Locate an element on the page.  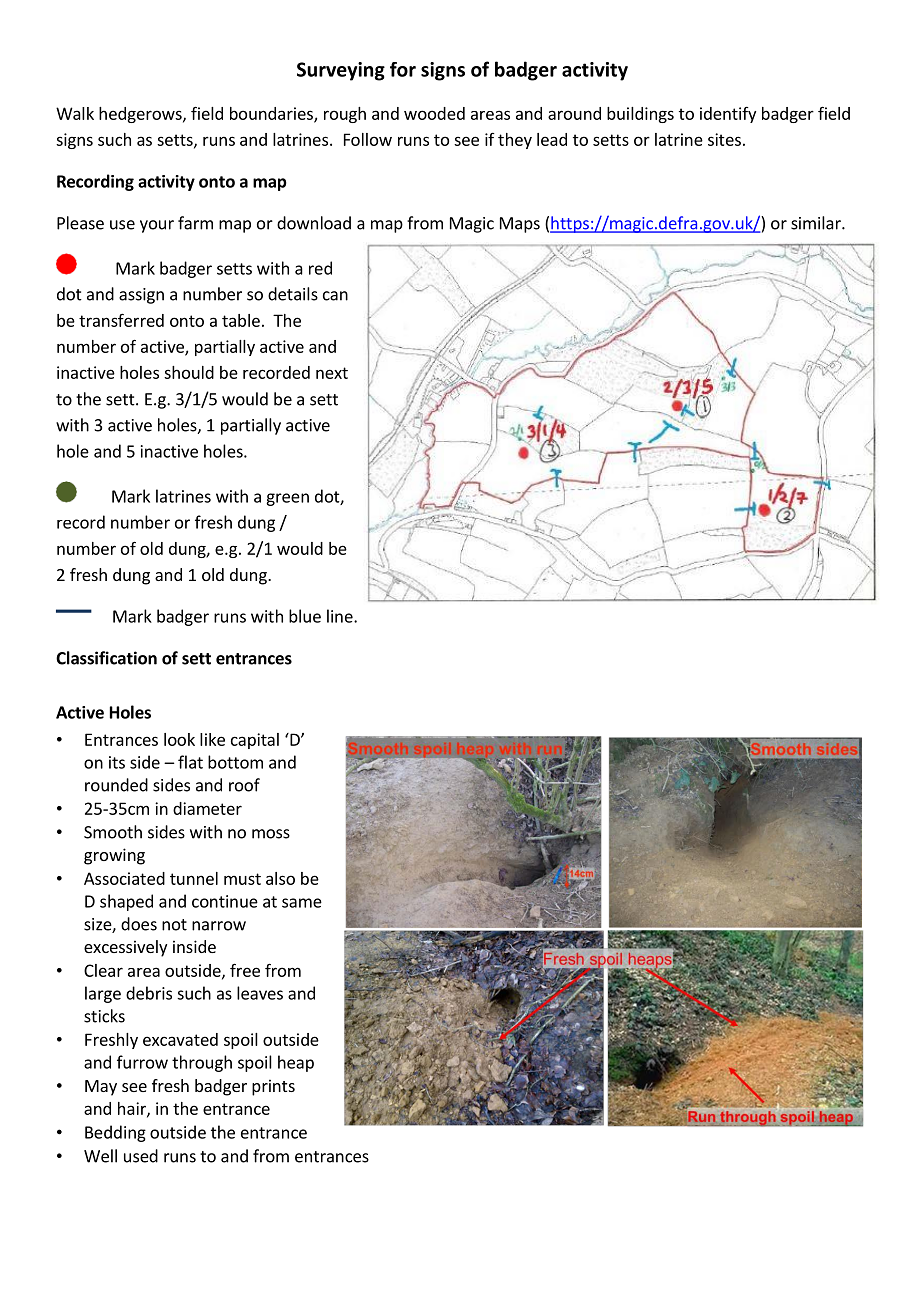
line is located at coordinates (341, 616).
